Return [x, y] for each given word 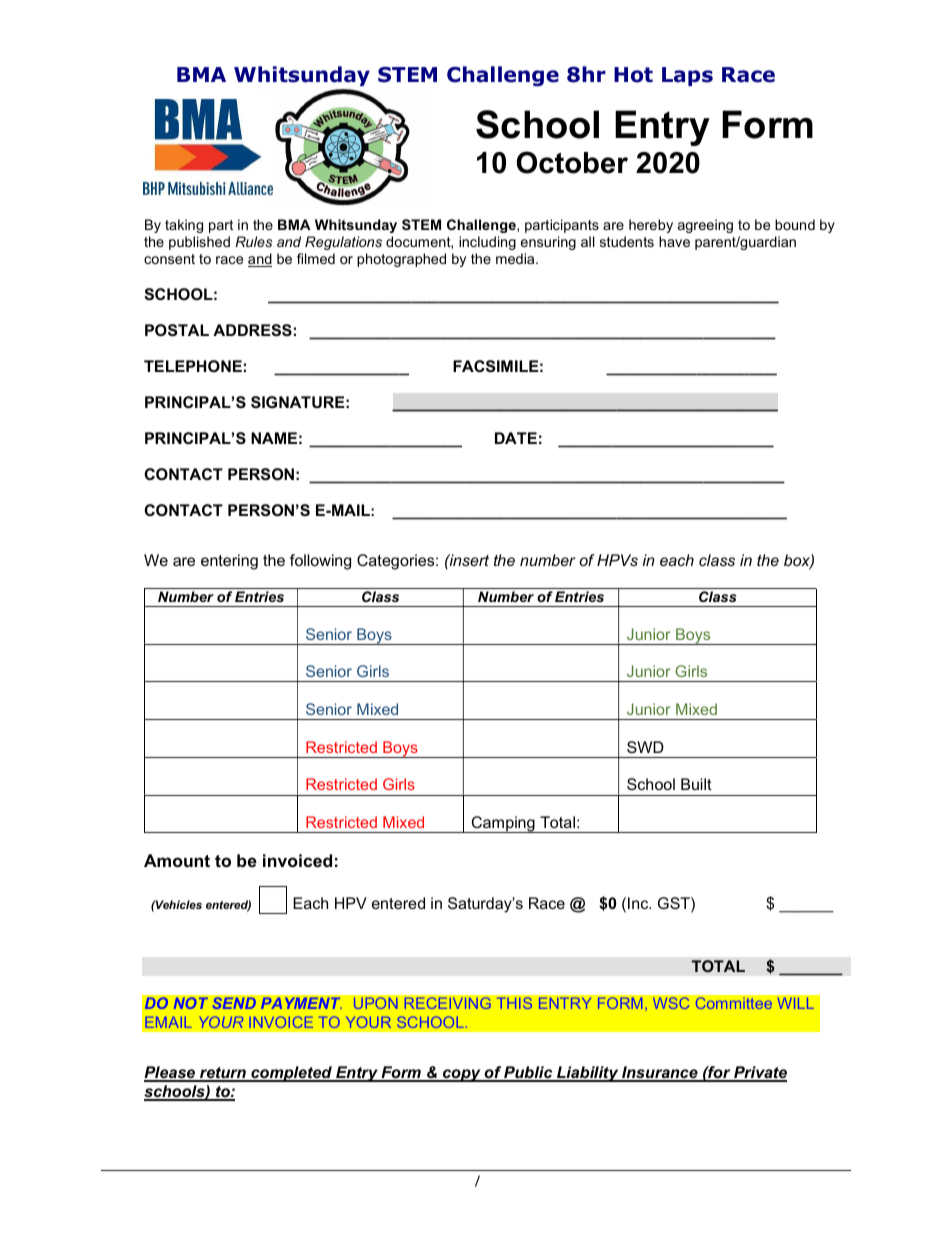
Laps [687, 76]
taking [184, 226]
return [223, 1074]
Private [759, 1073]
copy [462, 1075]
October [572, 162]
